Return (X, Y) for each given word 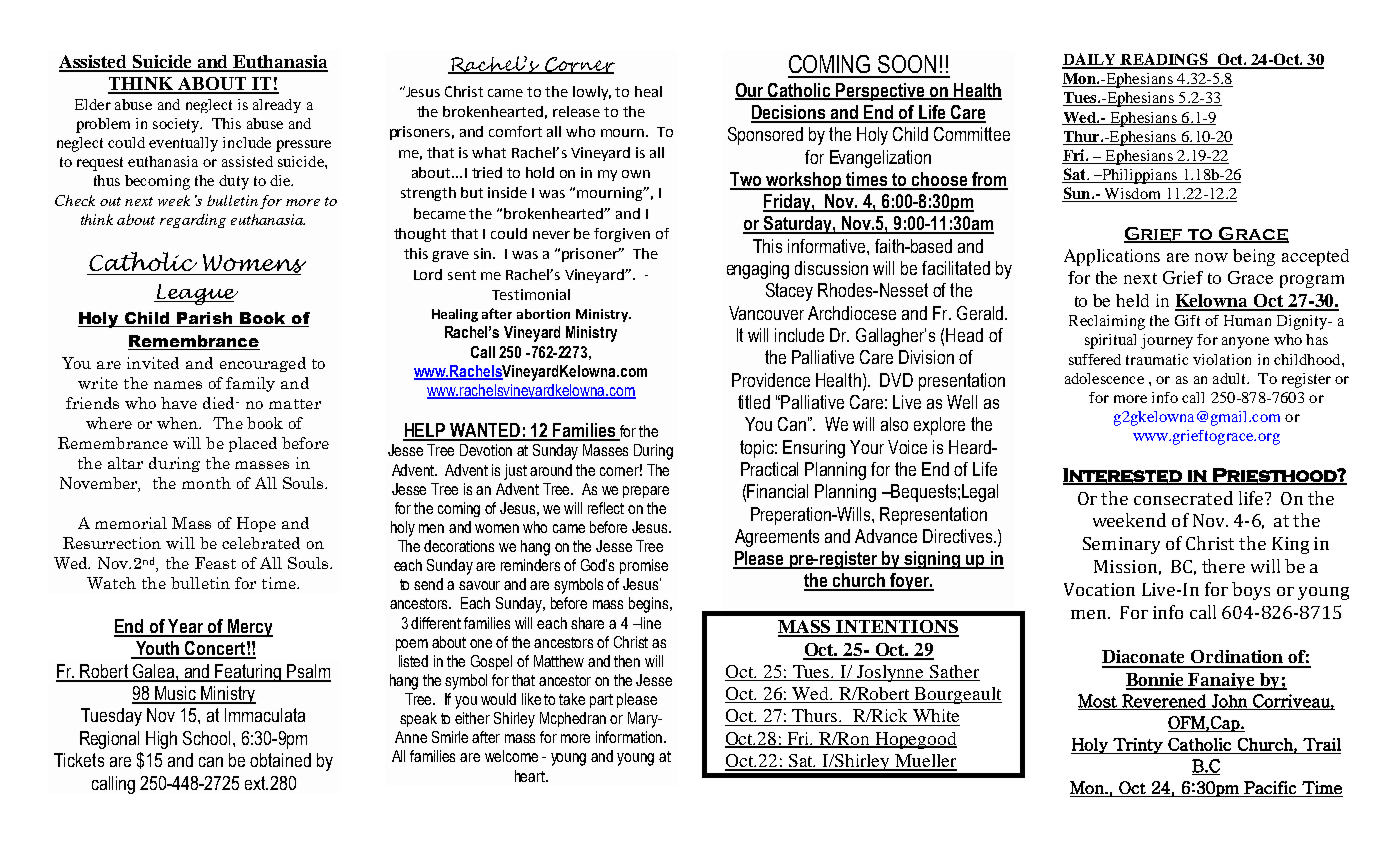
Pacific (1270, 787)
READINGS (1164, 60)
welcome (511, 756)
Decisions (790, 113)
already (277, 106)
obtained (280, 760)
